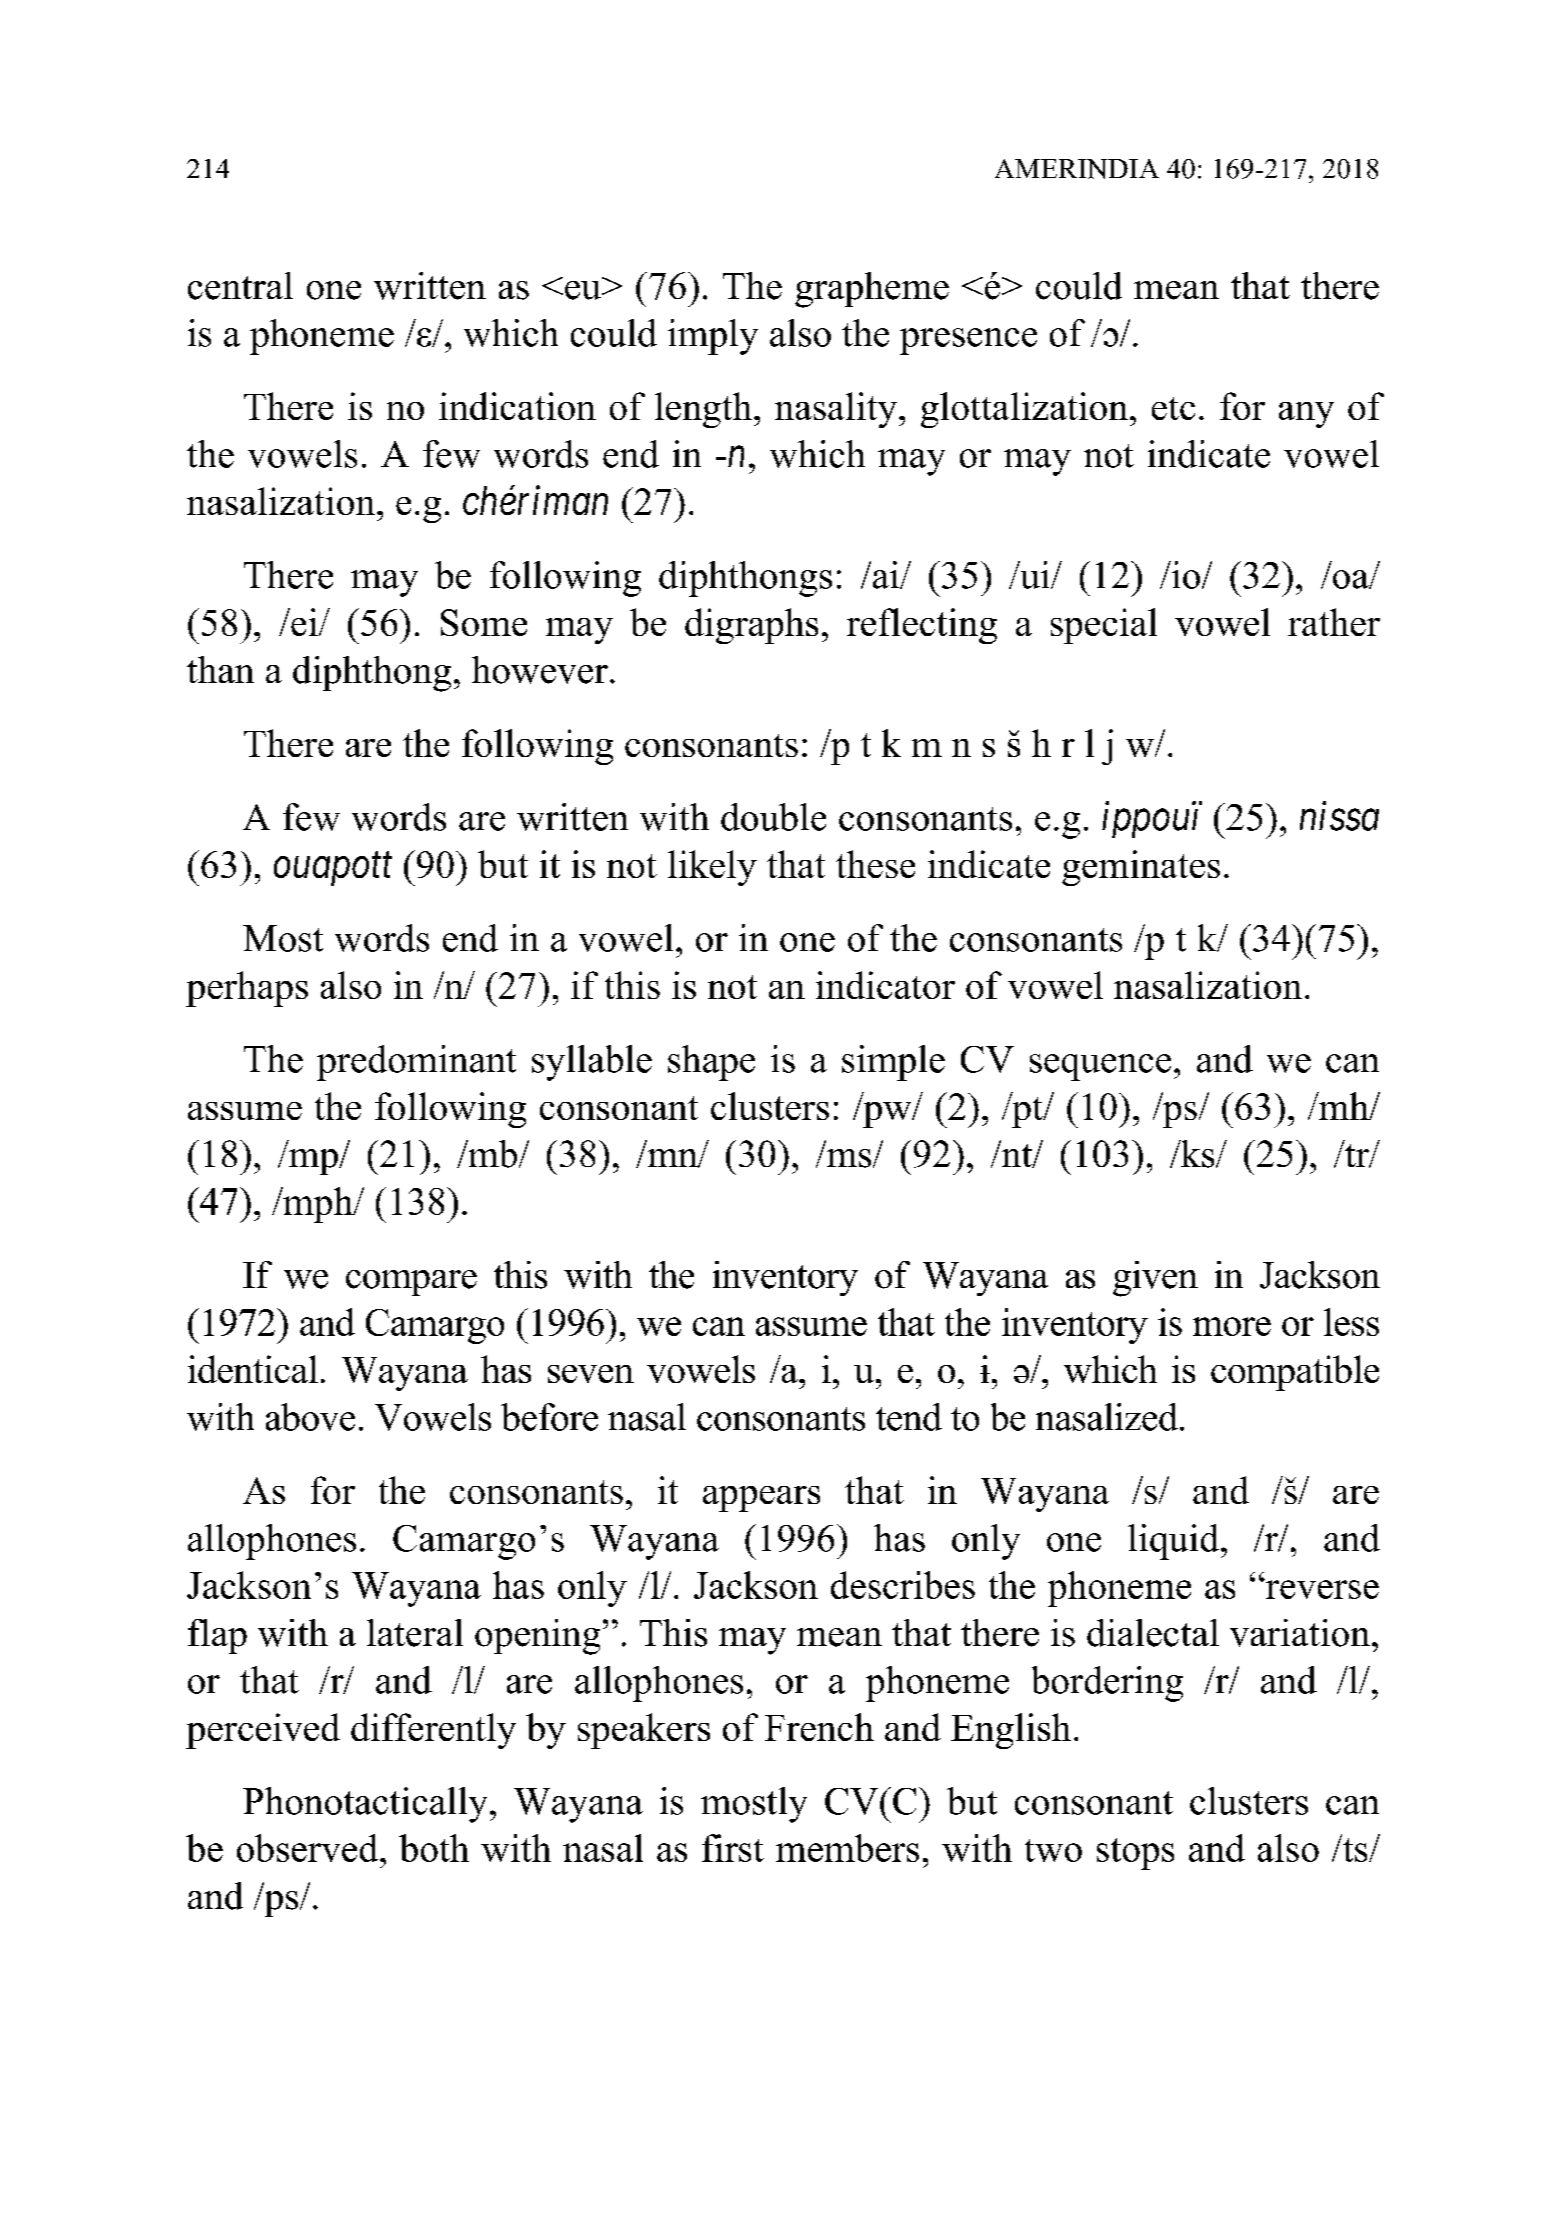 This page has height=2215, width=1566. Describe the element at coordinates (416, 1063) in the page. I see `predominant` at that location.
